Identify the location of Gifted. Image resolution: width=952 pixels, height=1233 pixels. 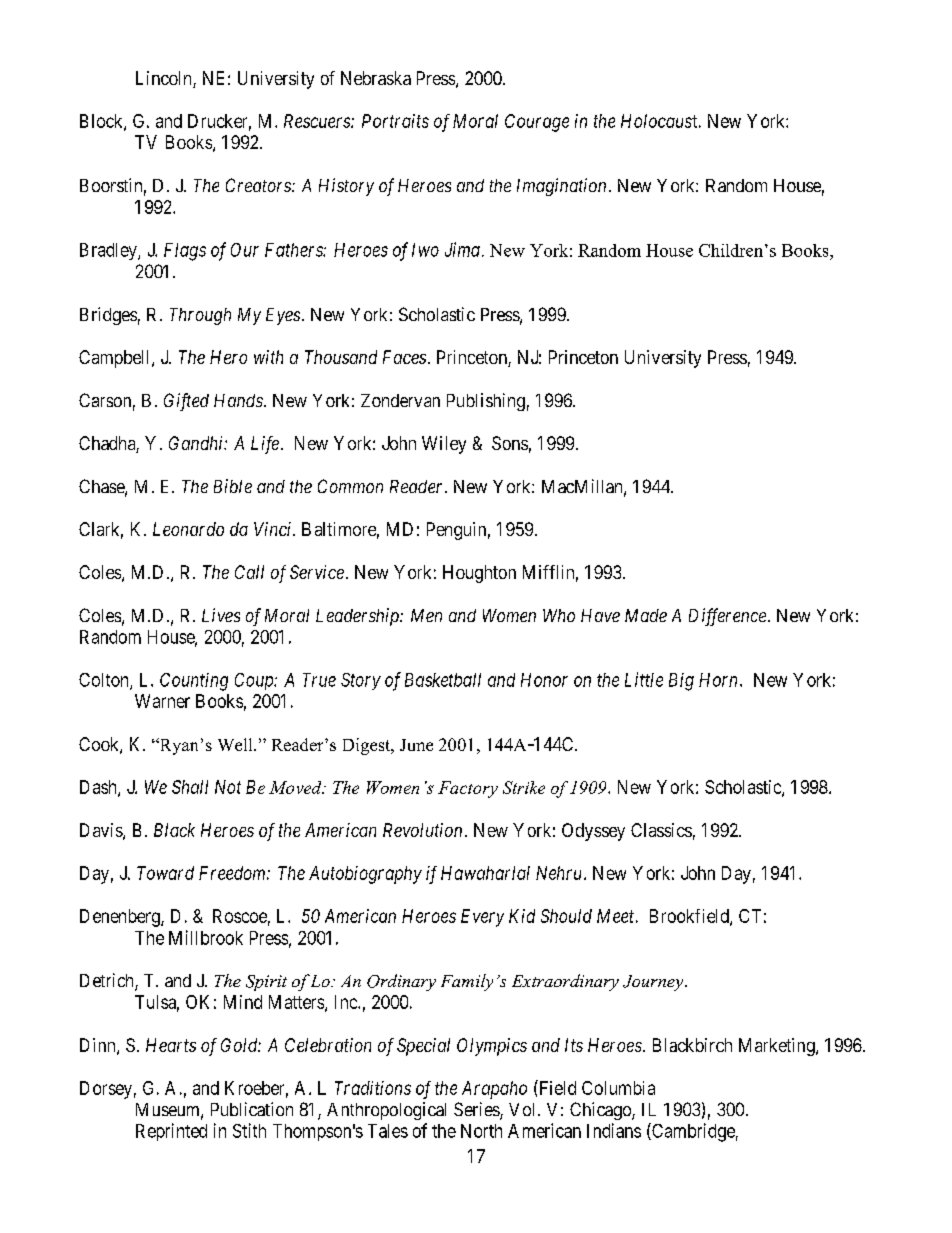
(186, 402).
